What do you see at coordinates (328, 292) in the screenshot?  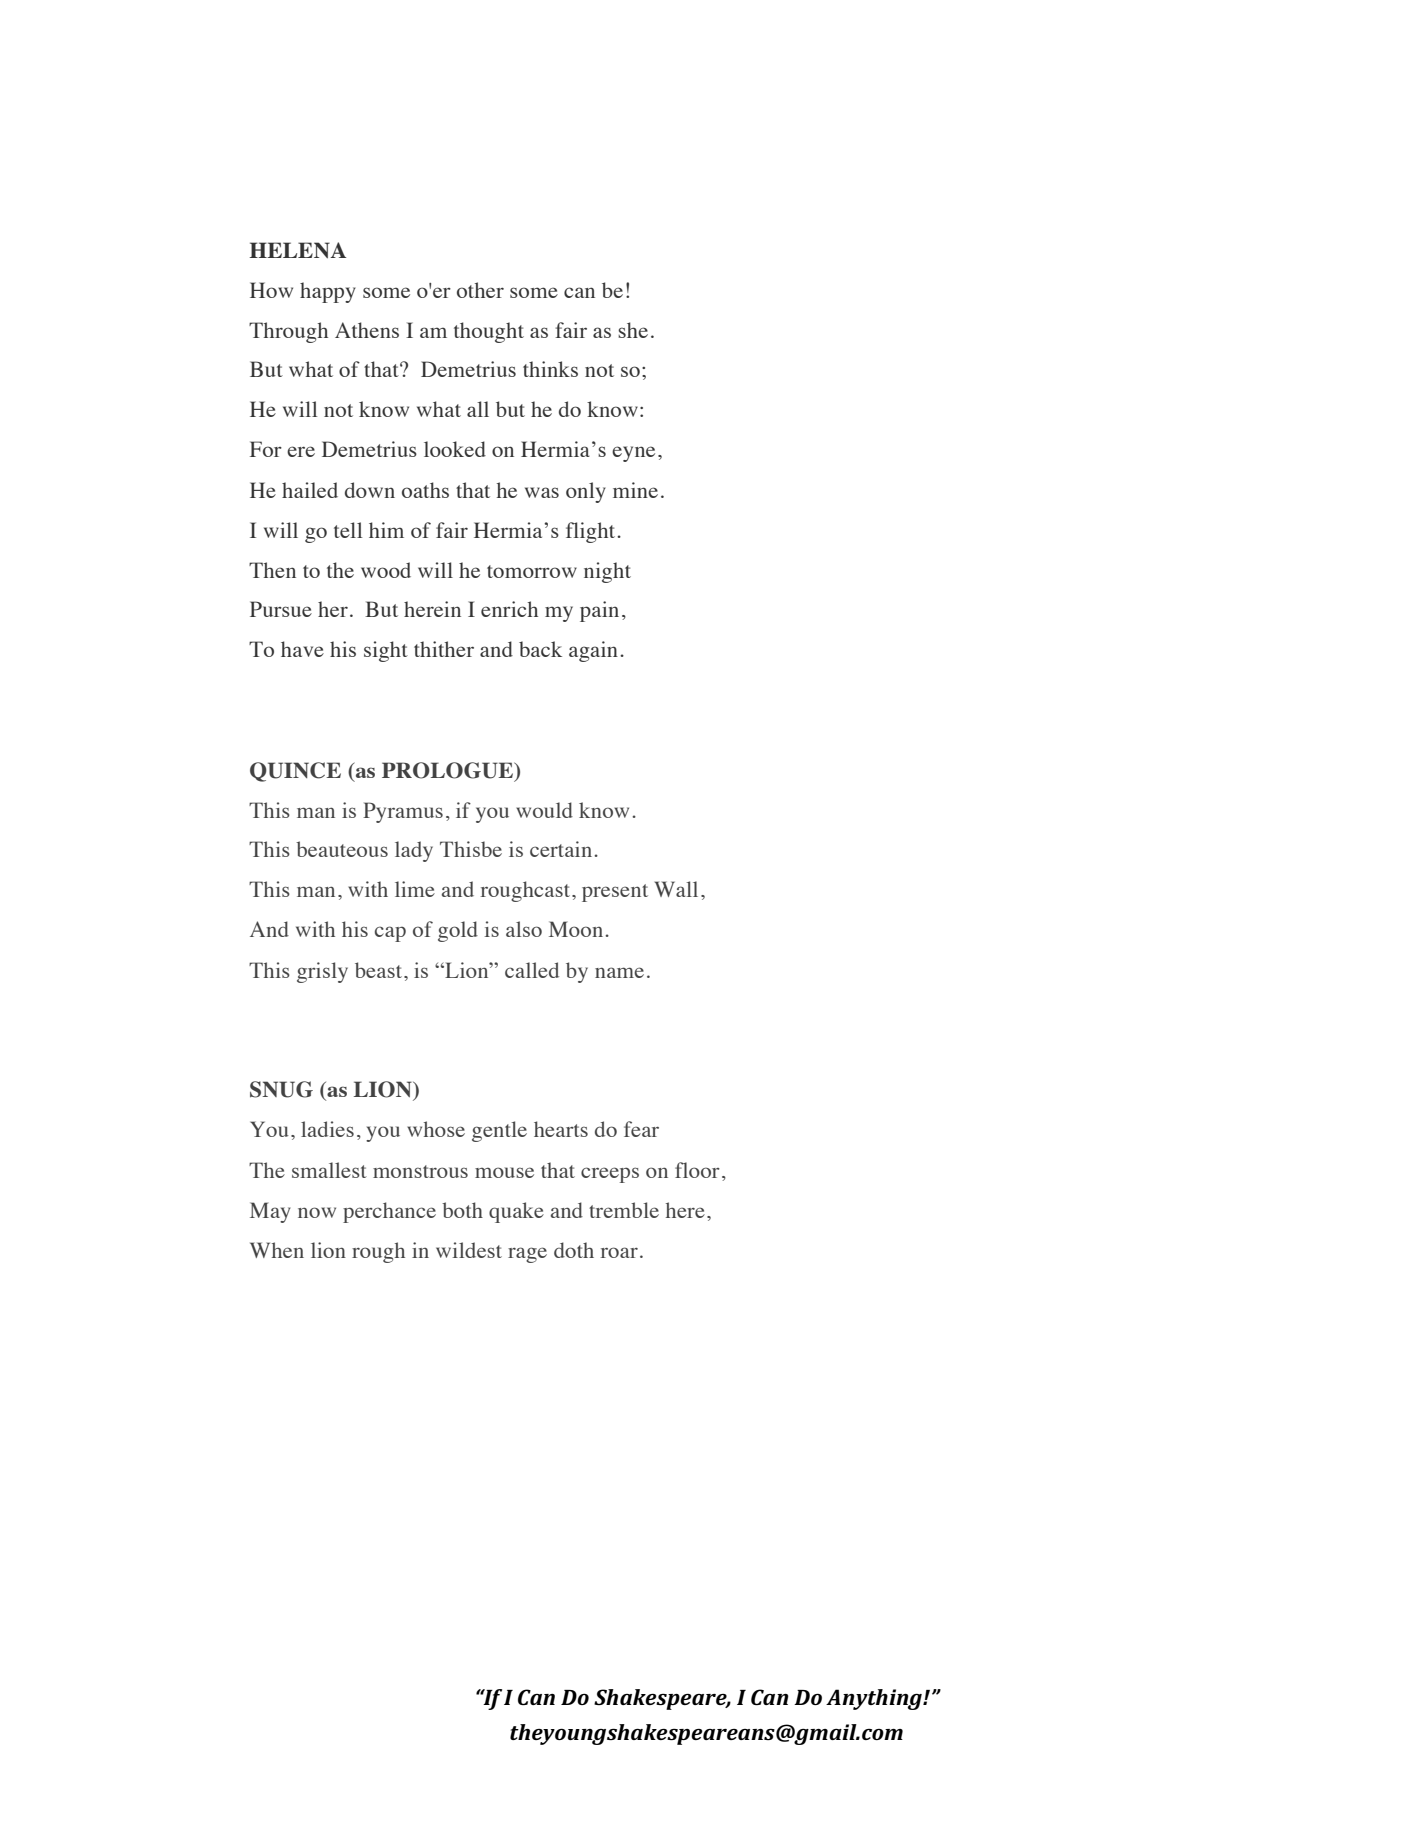 I see `happy` at bounding box center [328, 292].
